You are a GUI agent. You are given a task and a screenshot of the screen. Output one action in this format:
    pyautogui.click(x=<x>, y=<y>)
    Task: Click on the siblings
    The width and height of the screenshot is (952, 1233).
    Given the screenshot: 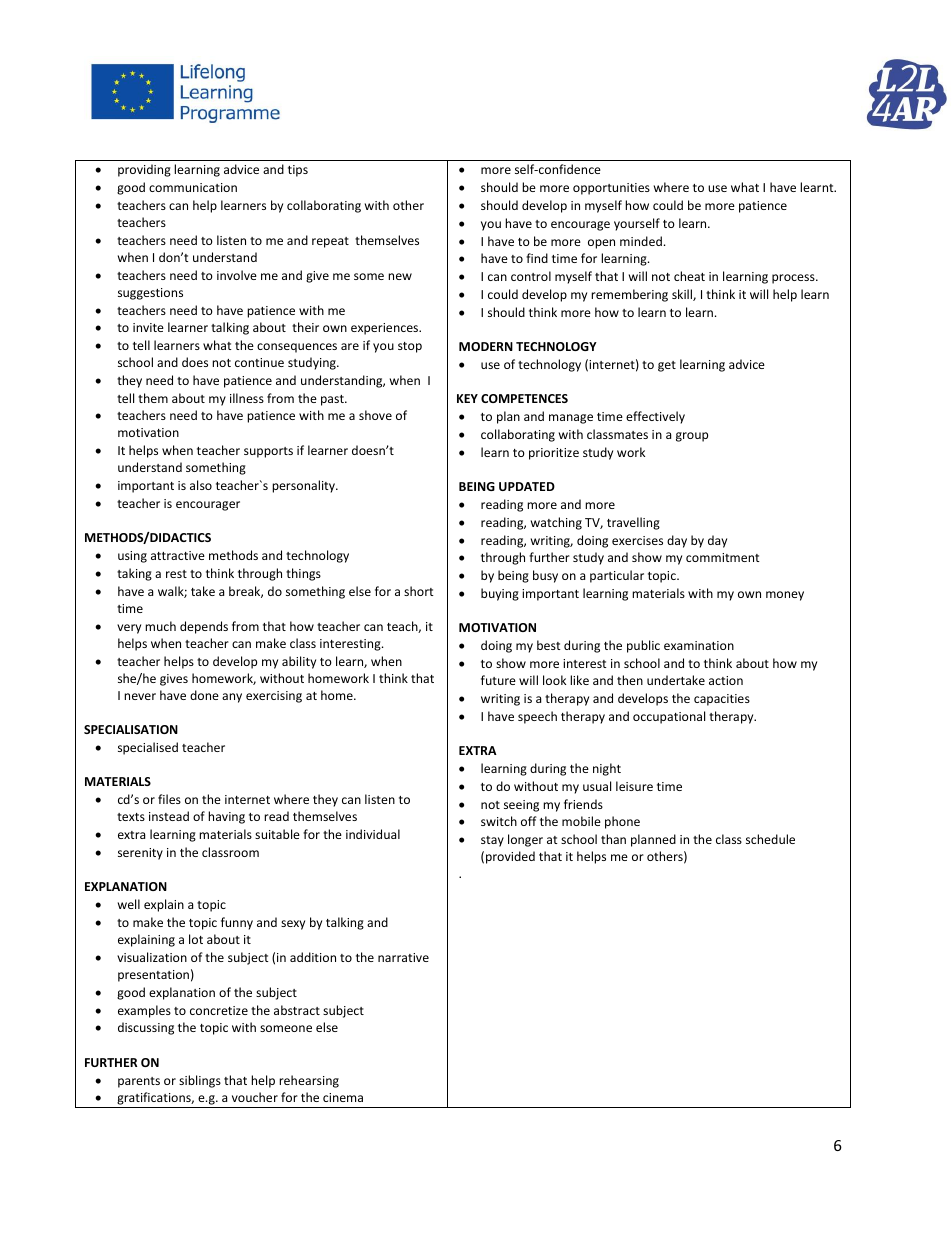 What is the action you would take?
    pyautogui.click(x=200, y=1081)
